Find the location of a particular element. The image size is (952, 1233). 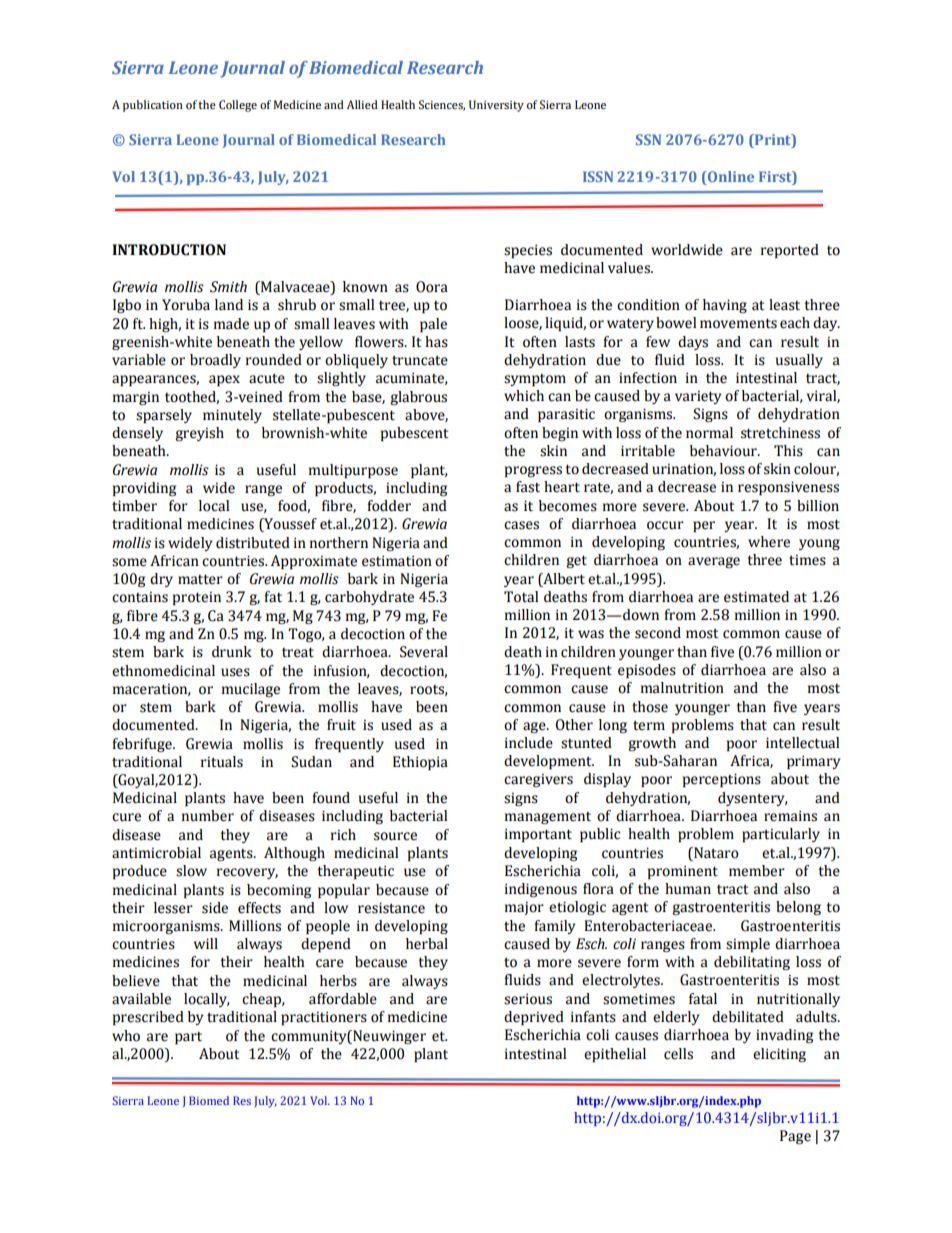

Ethiopia is located at coordinates (420, 763).
